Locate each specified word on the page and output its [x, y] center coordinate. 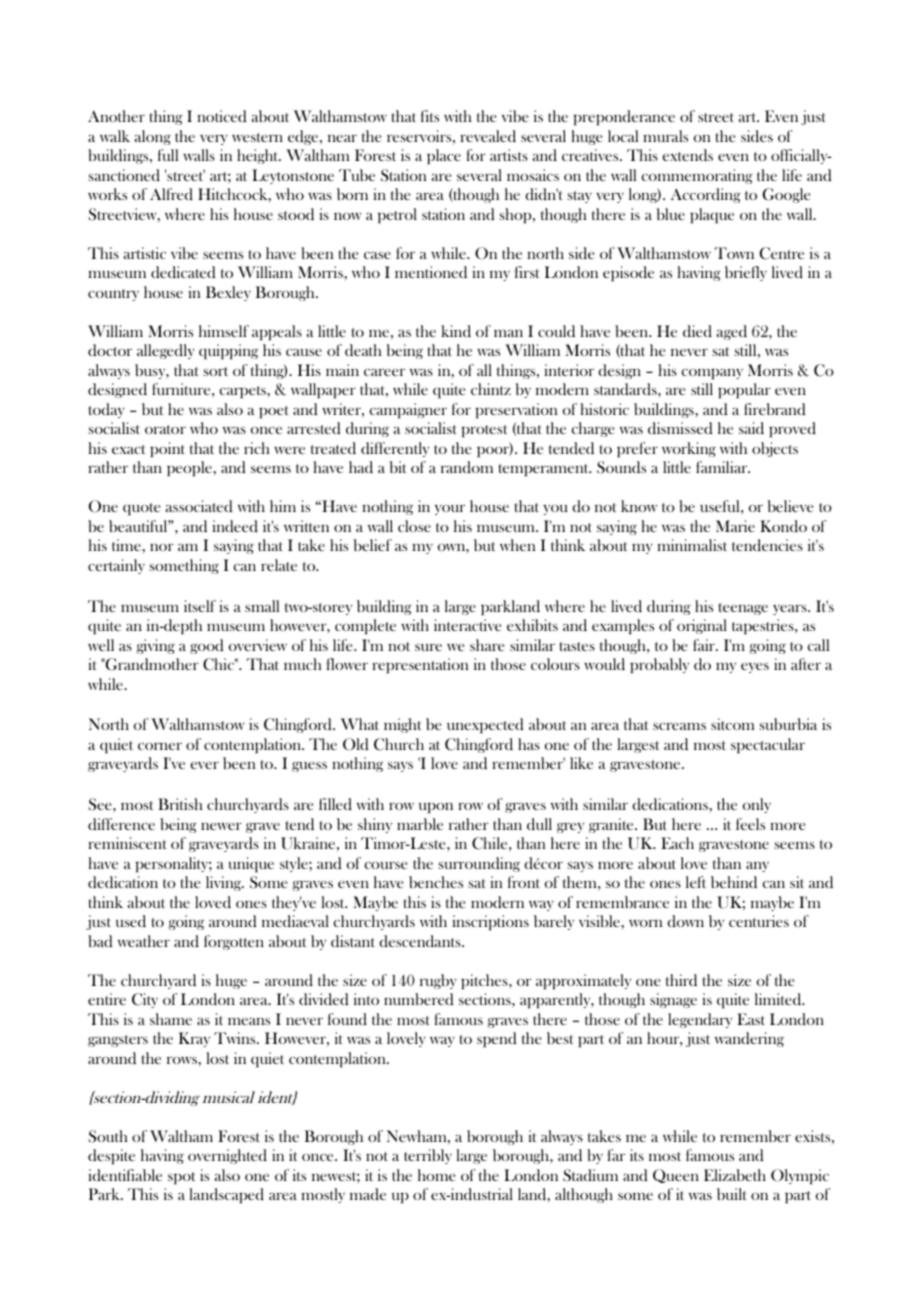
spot [182, 1178]
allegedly [166, 351]
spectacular [768, 745]
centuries [759, 921]
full [168, 155]
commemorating [697, 176]
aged [731, 332]
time [127, 546]
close [414, 526]
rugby [438, 981]
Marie [735, 526]
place [444, 156]
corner [160, 746]
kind [456, 331]
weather [144, 941]
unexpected [485, 725]
